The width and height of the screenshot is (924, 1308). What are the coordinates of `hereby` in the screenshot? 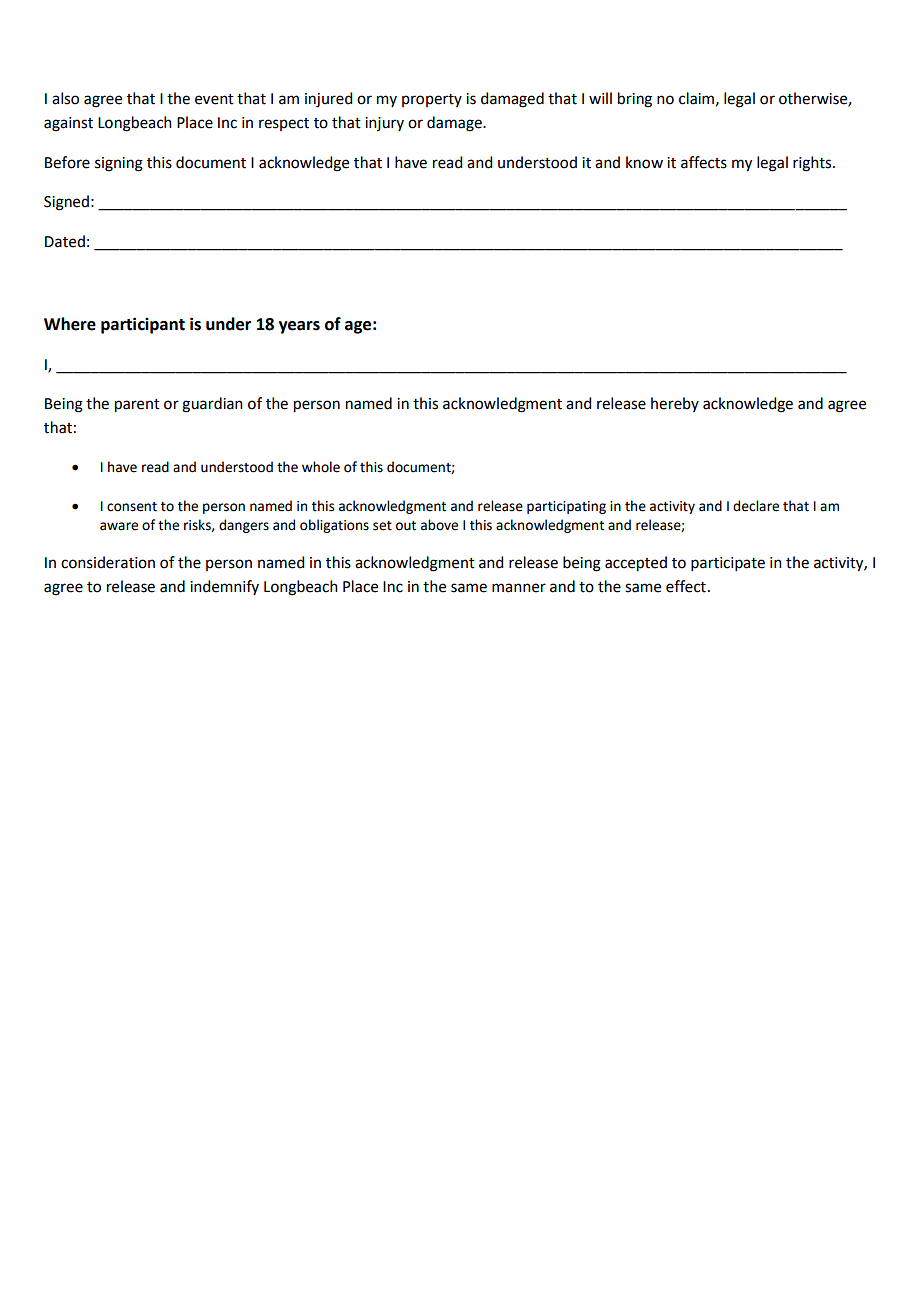 It's located at (675, 404).
